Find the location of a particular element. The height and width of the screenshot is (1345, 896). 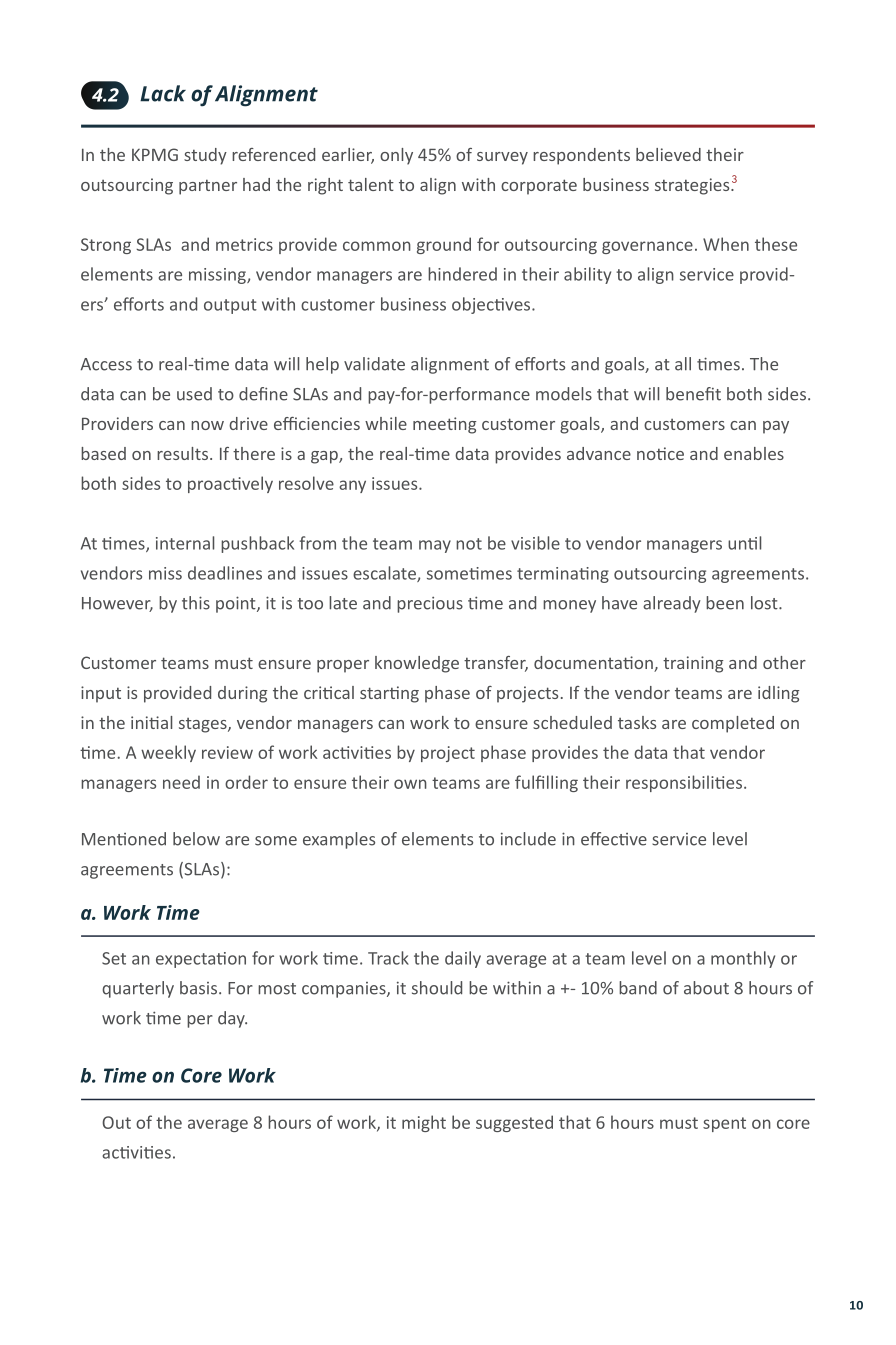

been is located at coordinates (725, 603).
